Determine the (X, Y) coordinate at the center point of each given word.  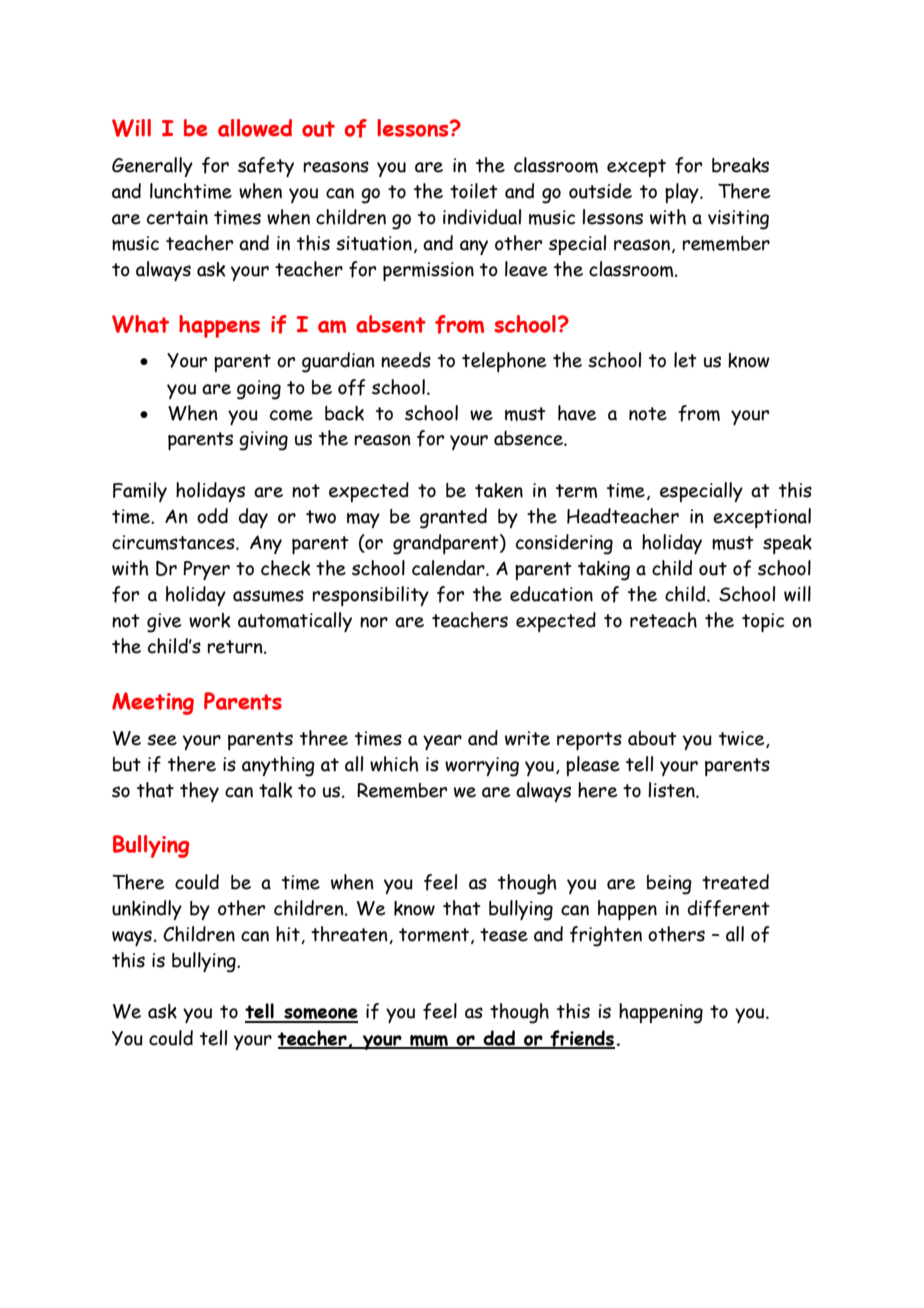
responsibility (370, 596)
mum (429, 1041)
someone (320, 1015)
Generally (152, 167)
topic (763, 622)
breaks (740, 165)
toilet (474, 191)
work (209, 620)
